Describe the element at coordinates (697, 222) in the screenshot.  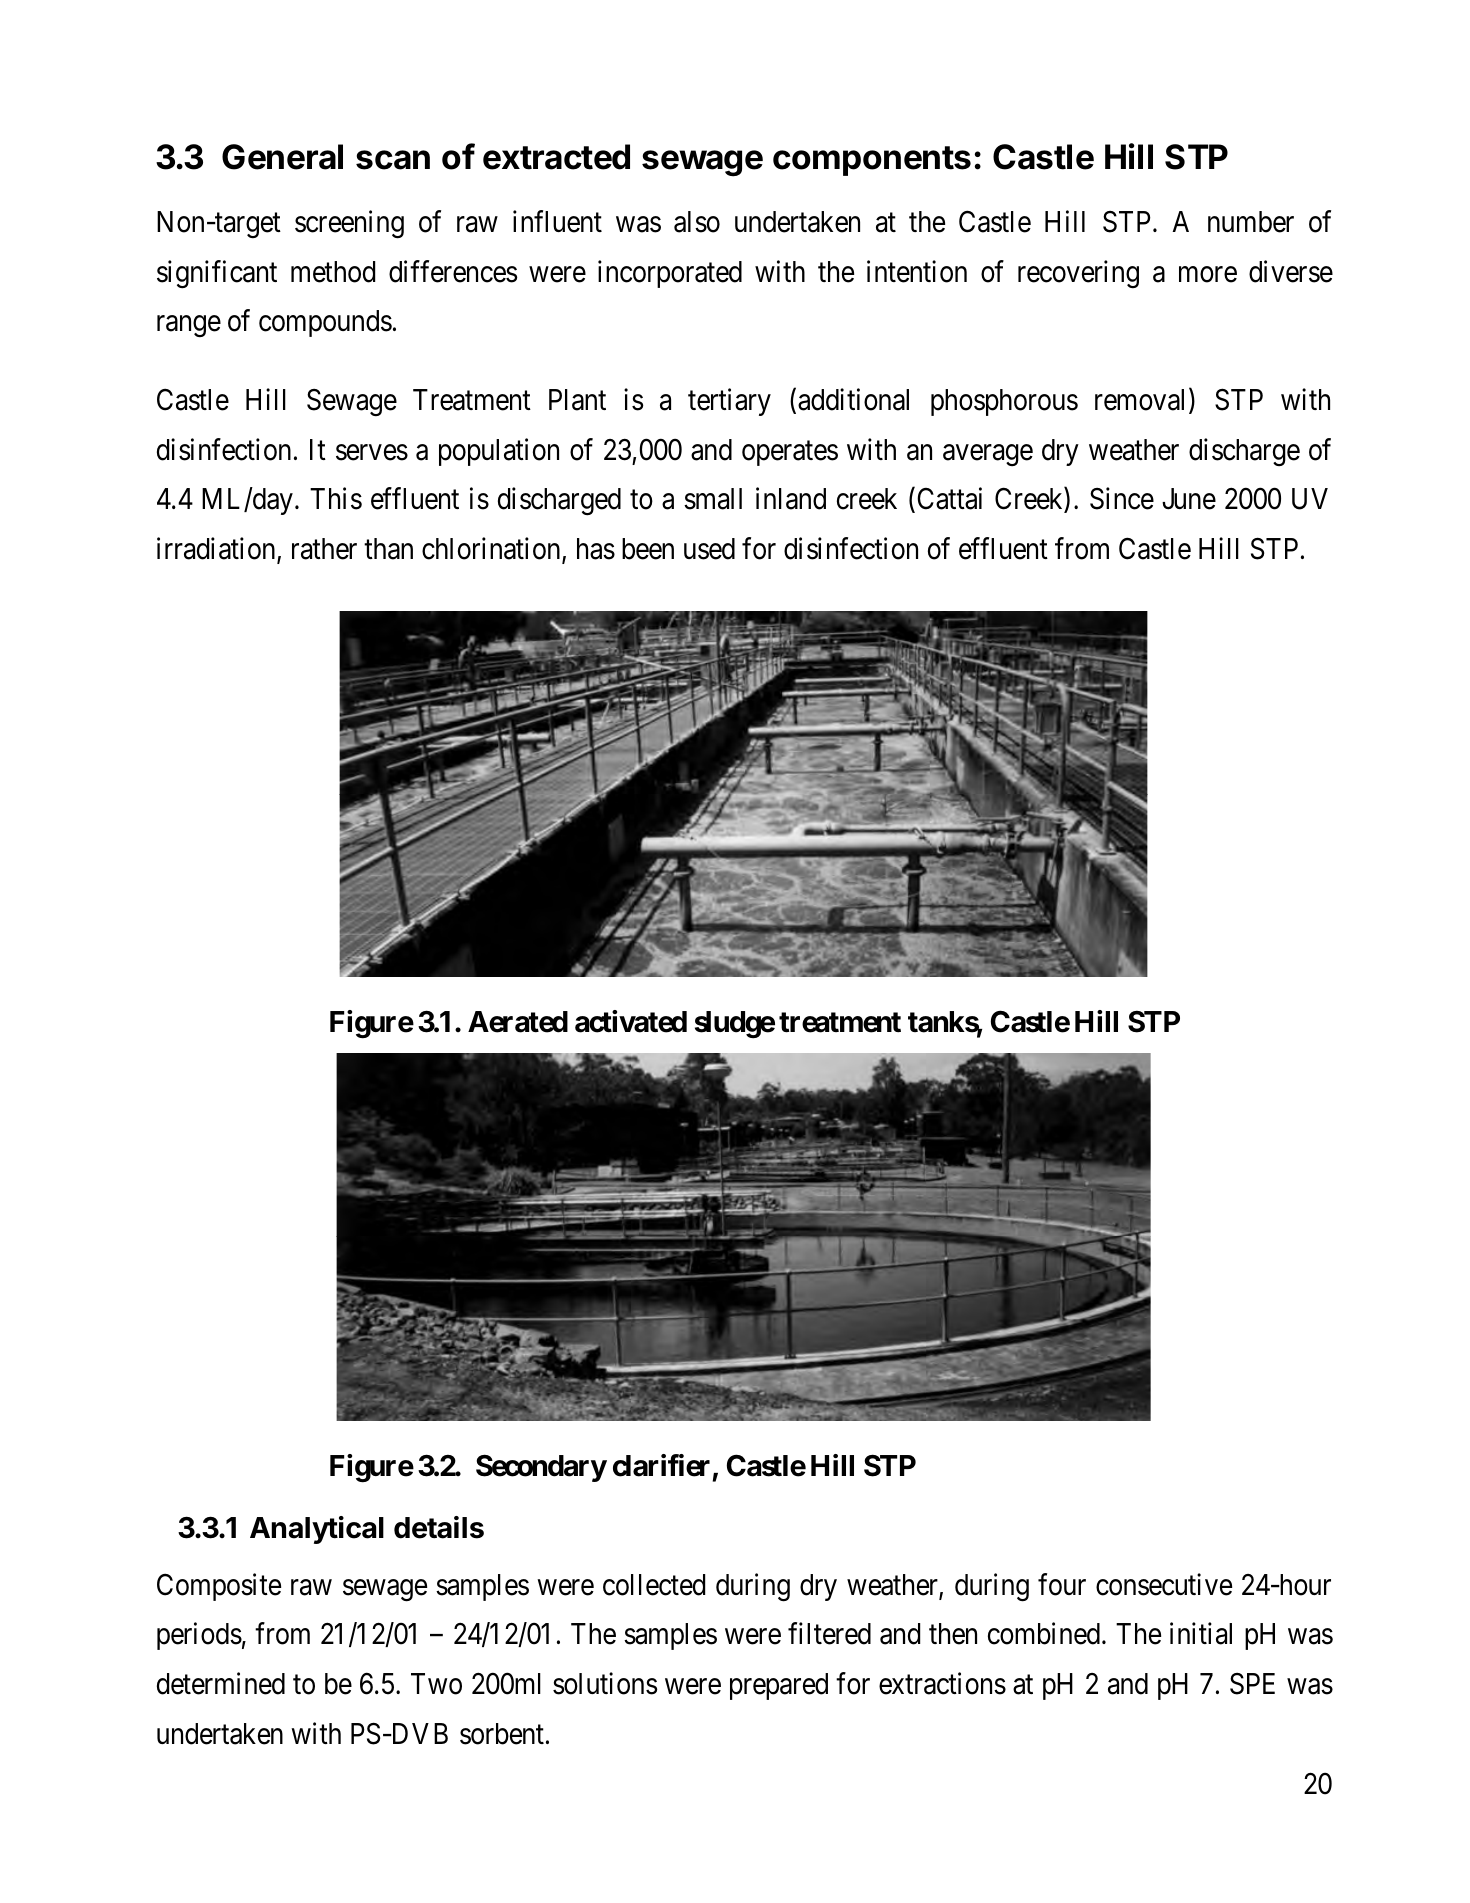
I see `also` at that location.
